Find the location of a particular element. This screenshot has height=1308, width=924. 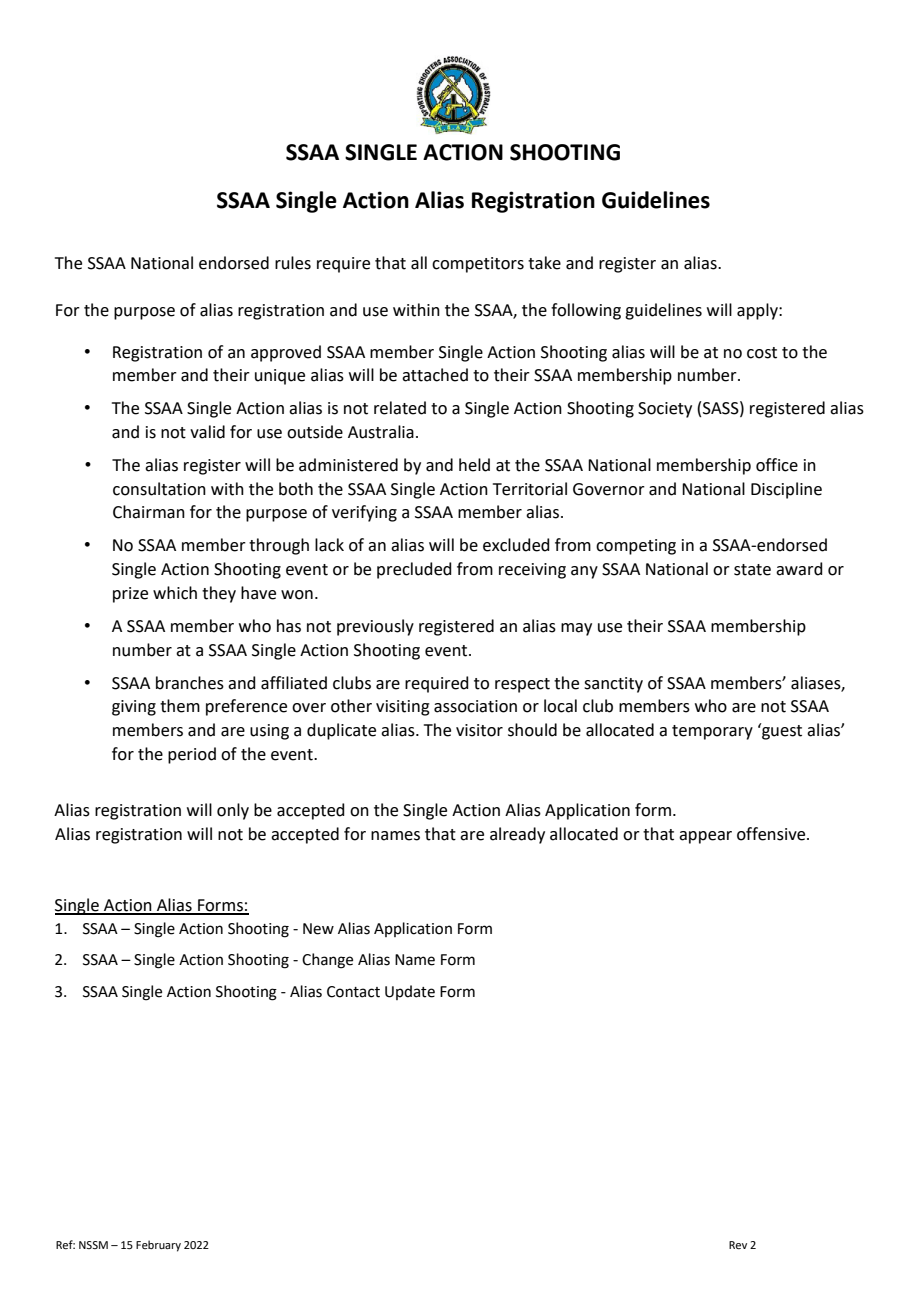

visitor is located at coordinates (479, 730).
